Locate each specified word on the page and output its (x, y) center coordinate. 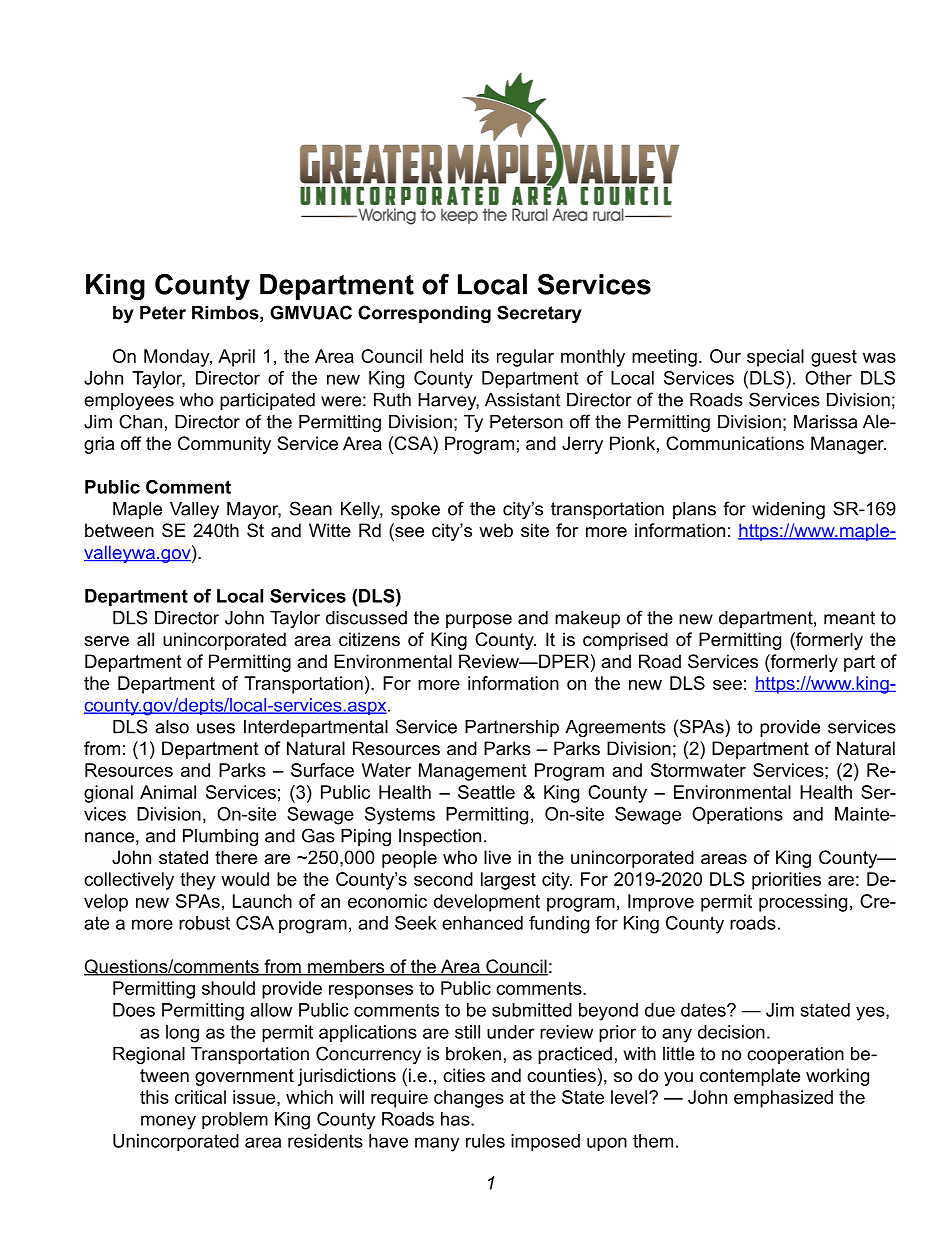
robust (204, 923)
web (496, 530)
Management (472, 772)
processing (803, 903)
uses (216, 728)
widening (788, 510)
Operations (737, 816)
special (775, 358)
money (168, 1122)
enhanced (482, 923)
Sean (311, 508)
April (236, 358)
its (480, 356)
